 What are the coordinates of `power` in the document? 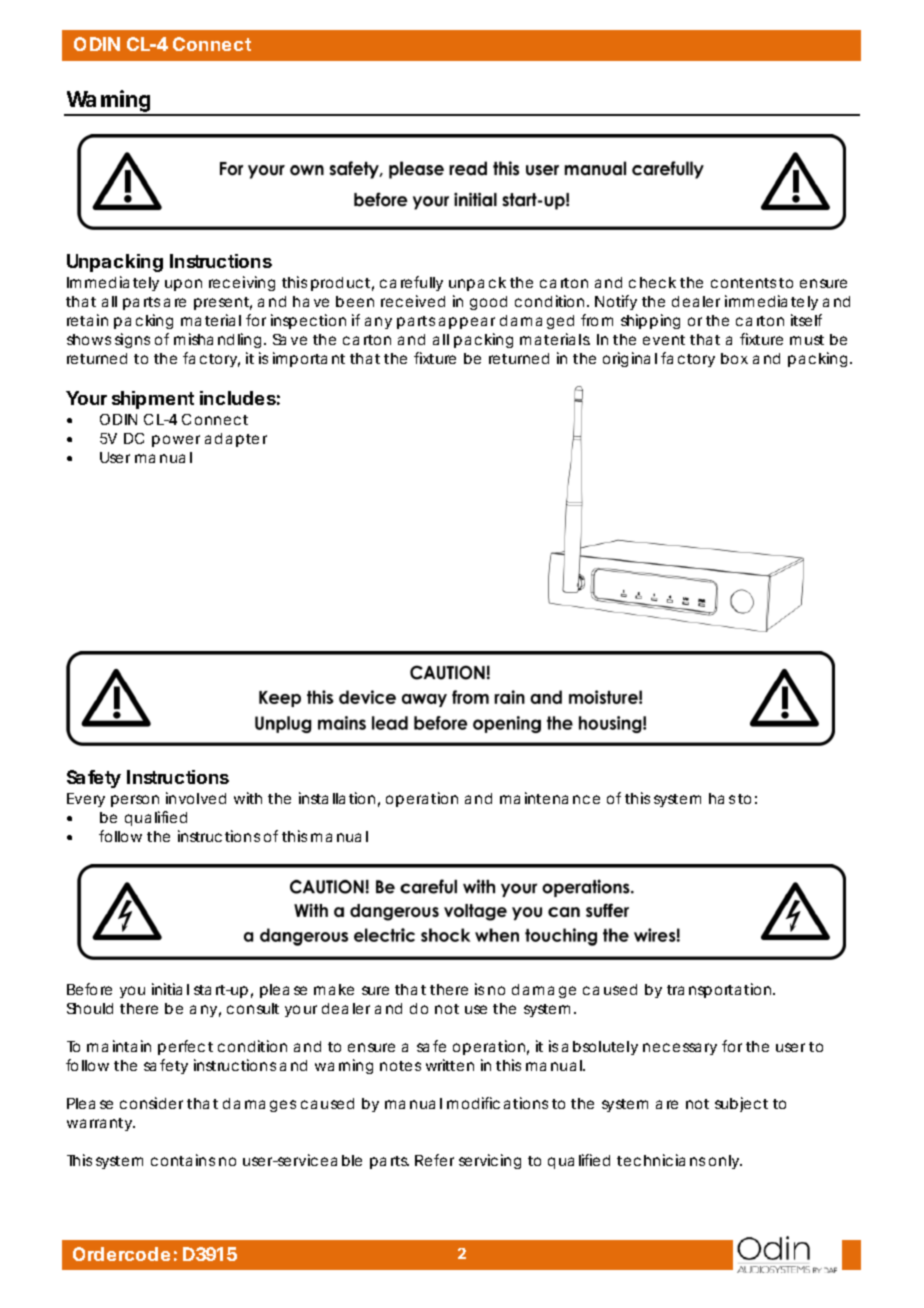 It's located at (176, 441).
